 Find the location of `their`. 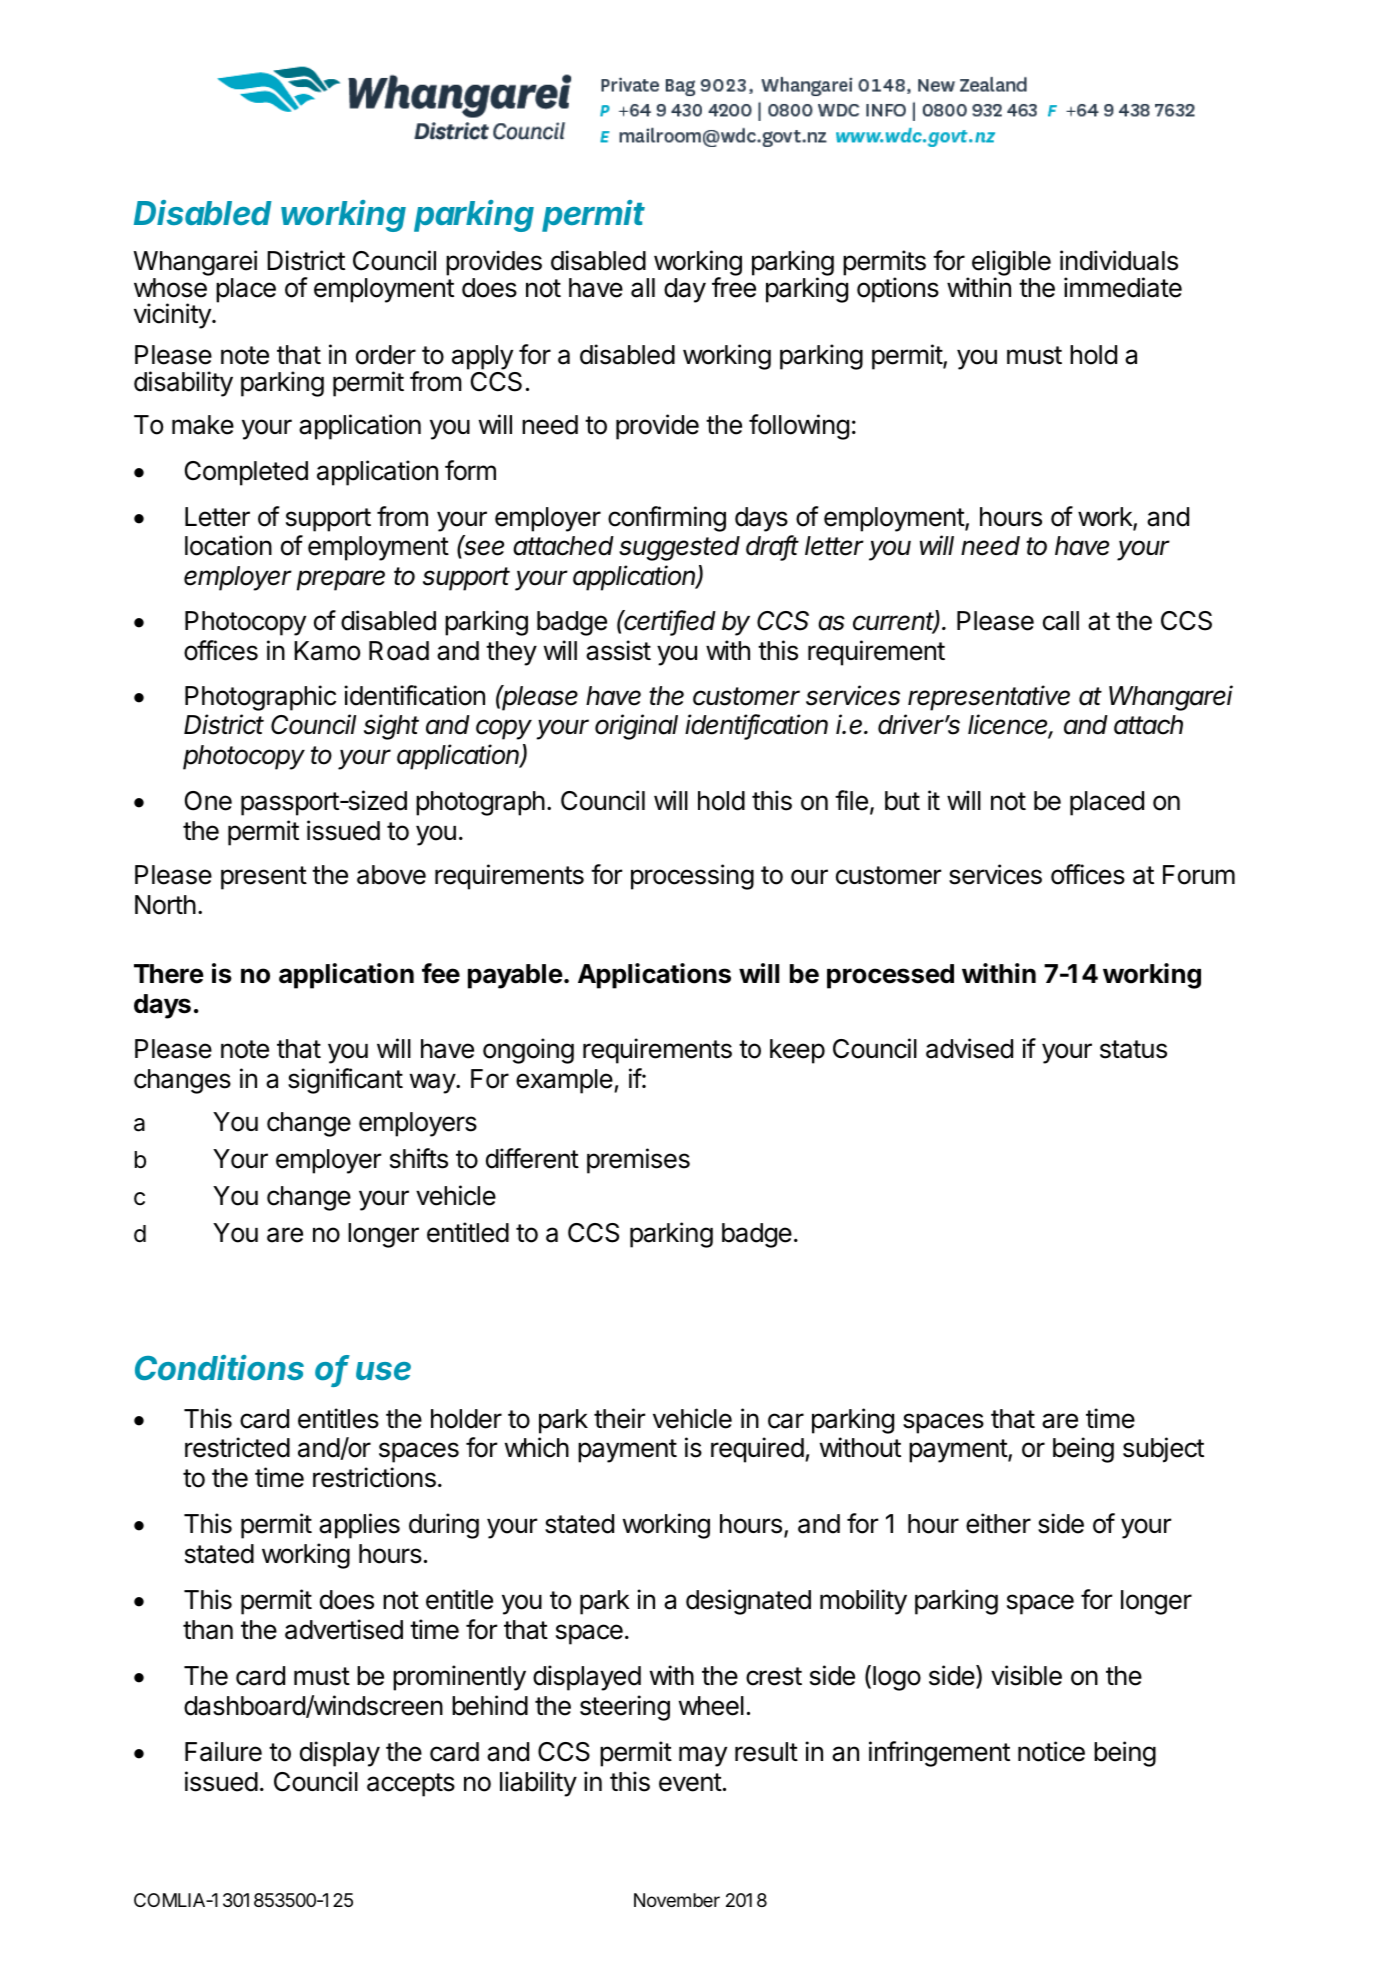

their is located at coordinates (619, 1418).
